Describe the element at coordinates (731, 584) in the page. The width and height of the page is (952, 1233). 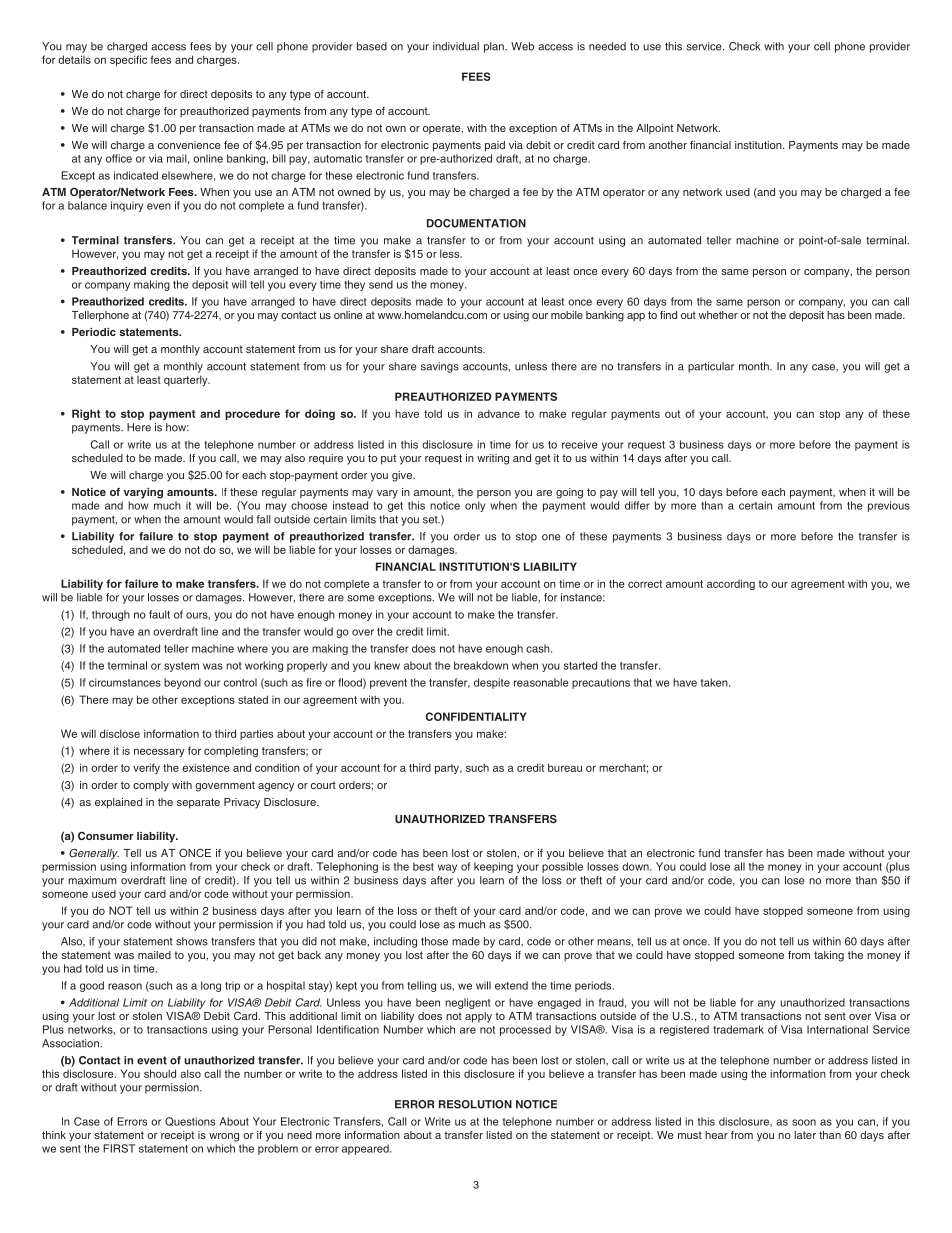
I see `according` at that location.
